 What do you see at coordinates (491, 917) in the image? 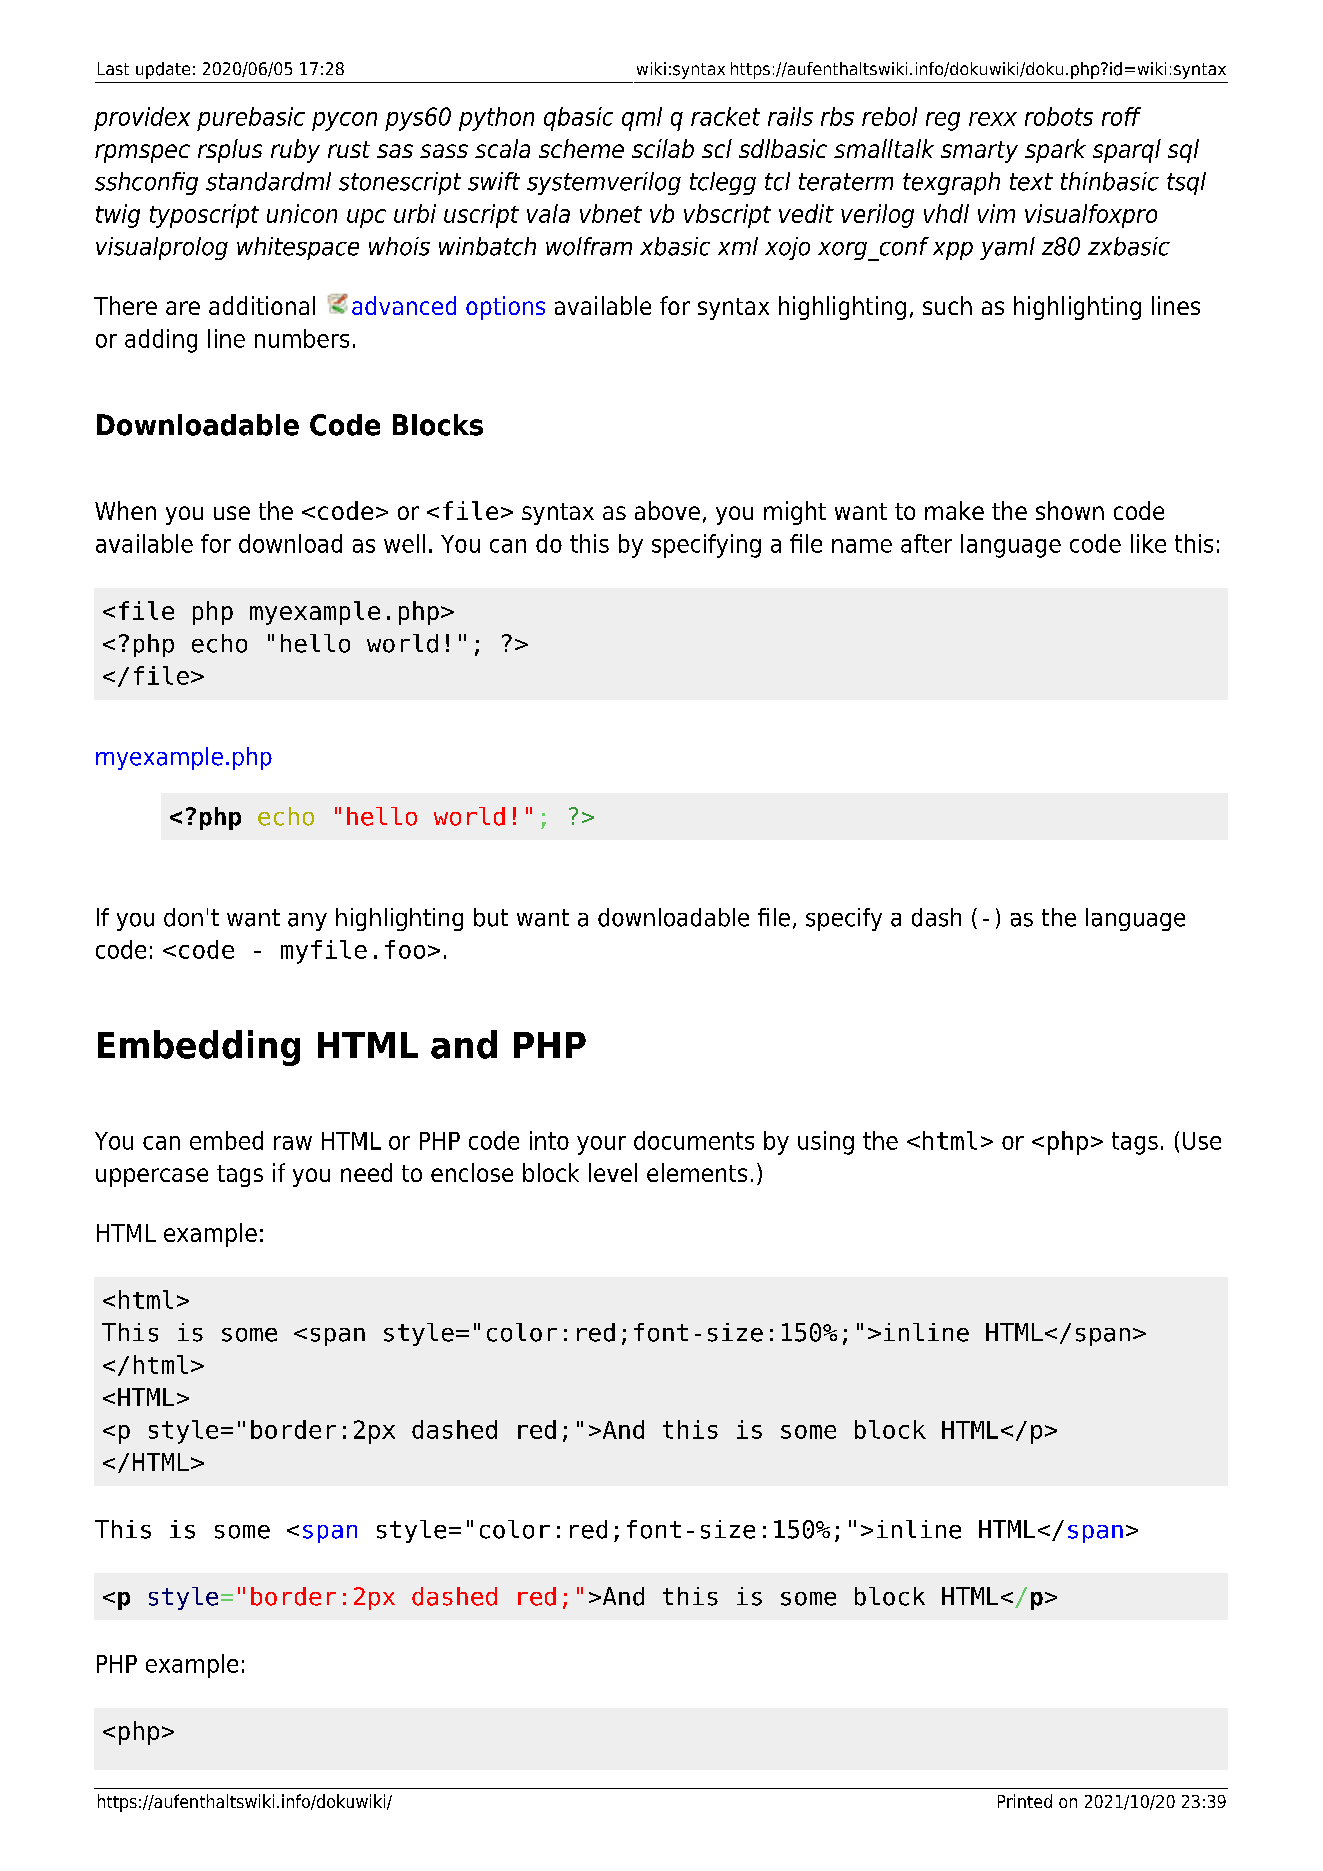
I see `but` at bounding box center [491, 917].
